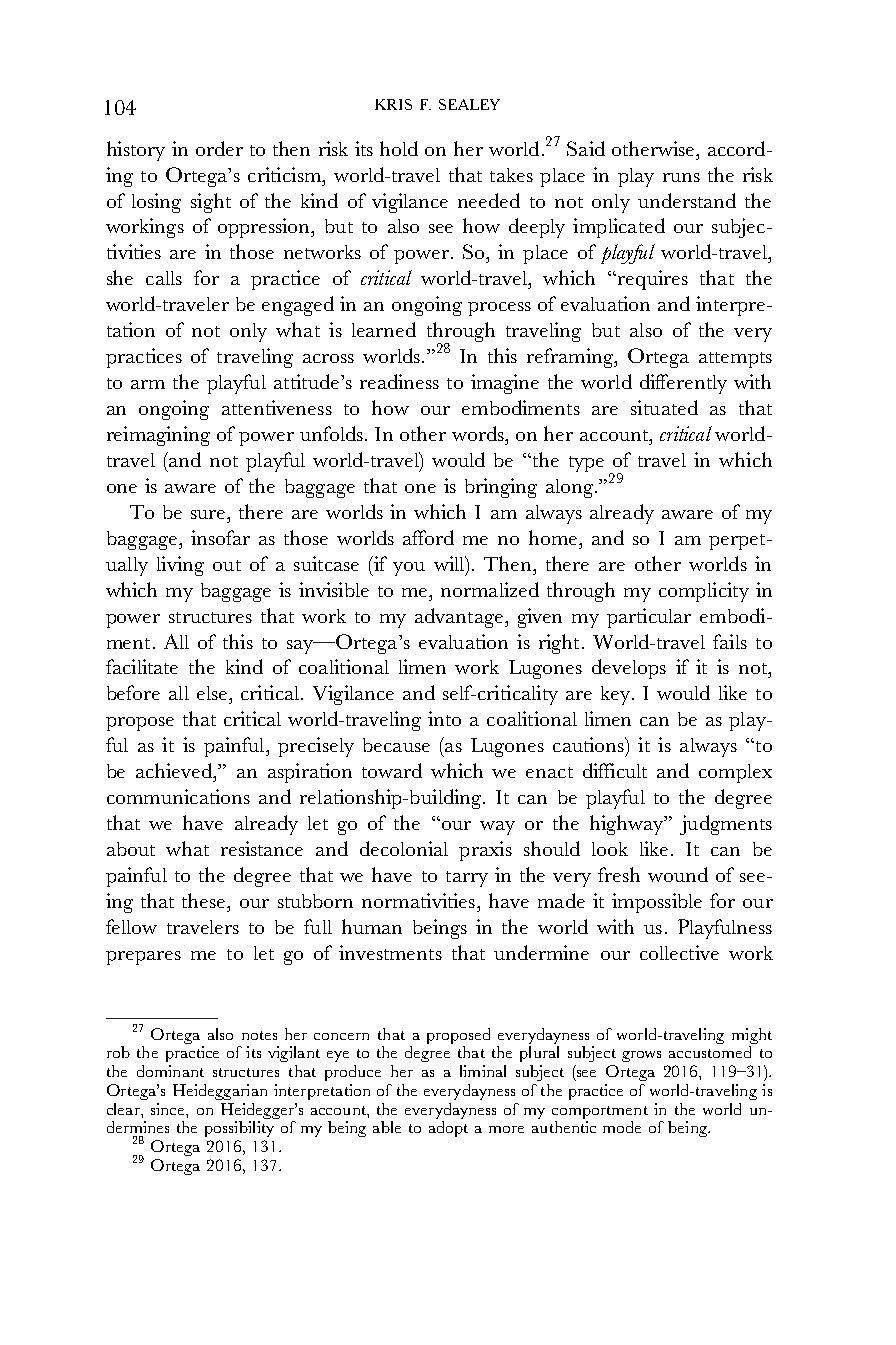 This document has height=1345, width=896. I want to click on since, so click(169, 1109).
